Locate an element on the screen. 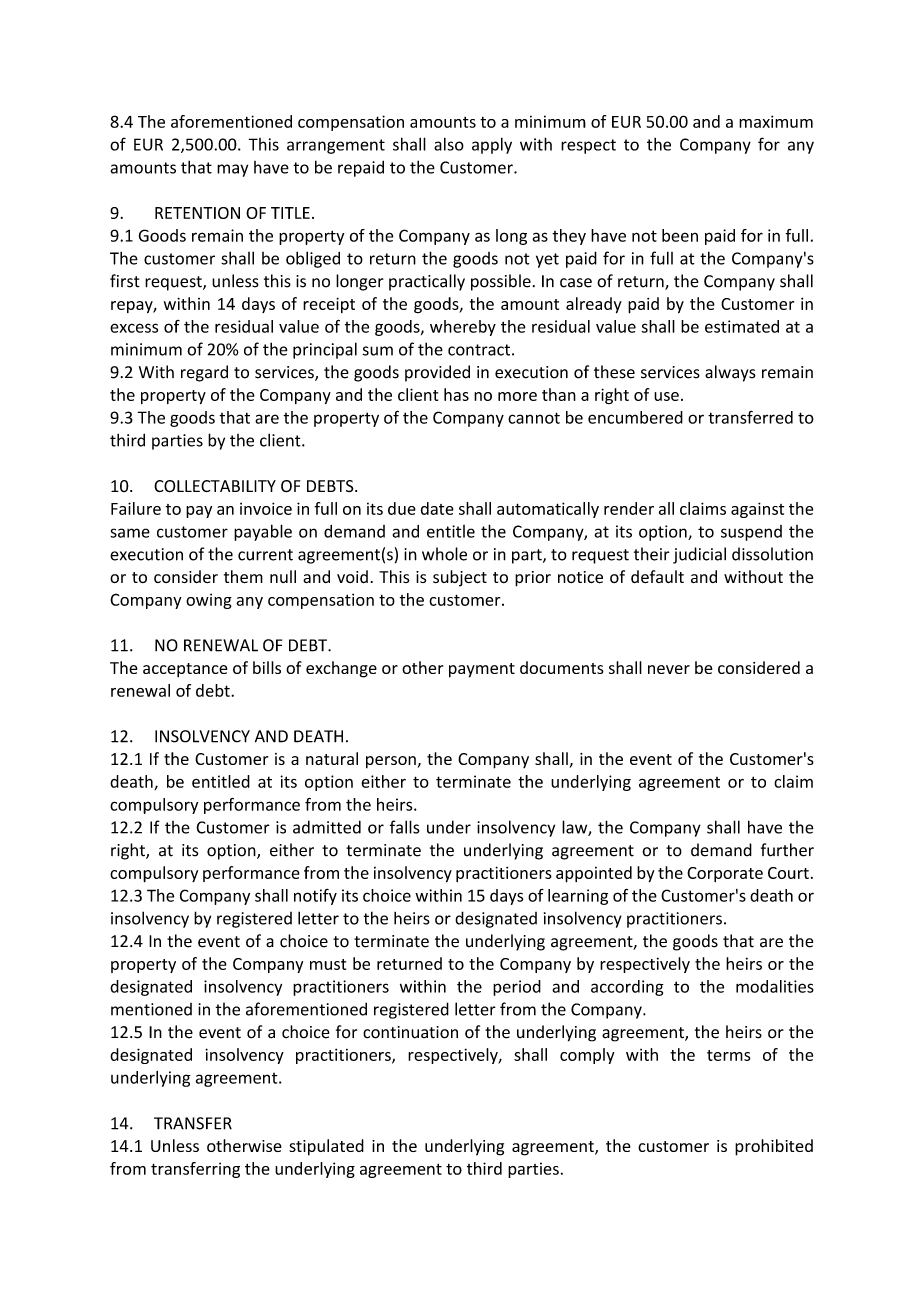 Image resolution: width=924 pixels, height=1308 pixels. continuation is located at coordinates (410, 1032).
